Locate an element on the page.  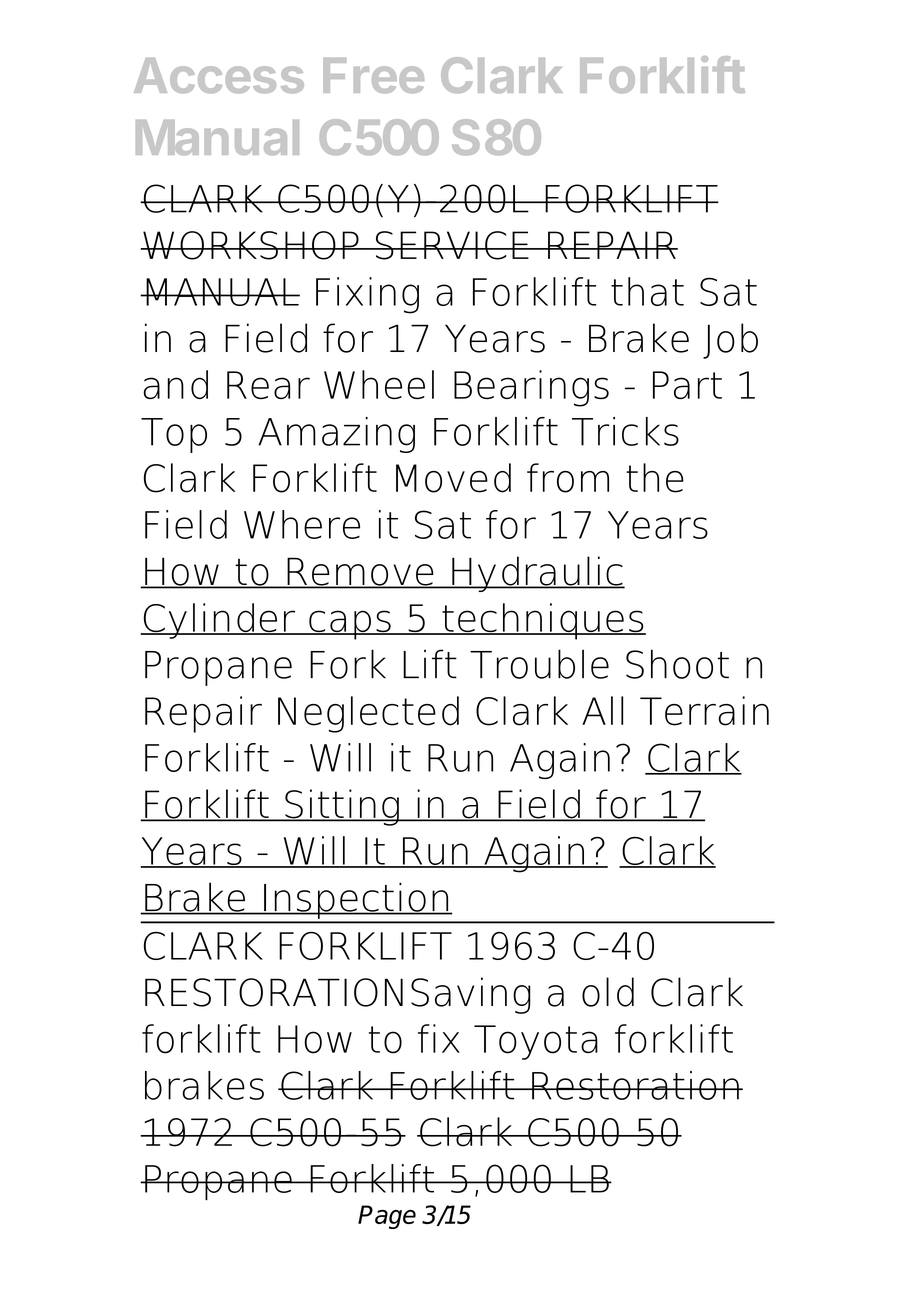
SERVICE is located at coordinates (452, 245).
